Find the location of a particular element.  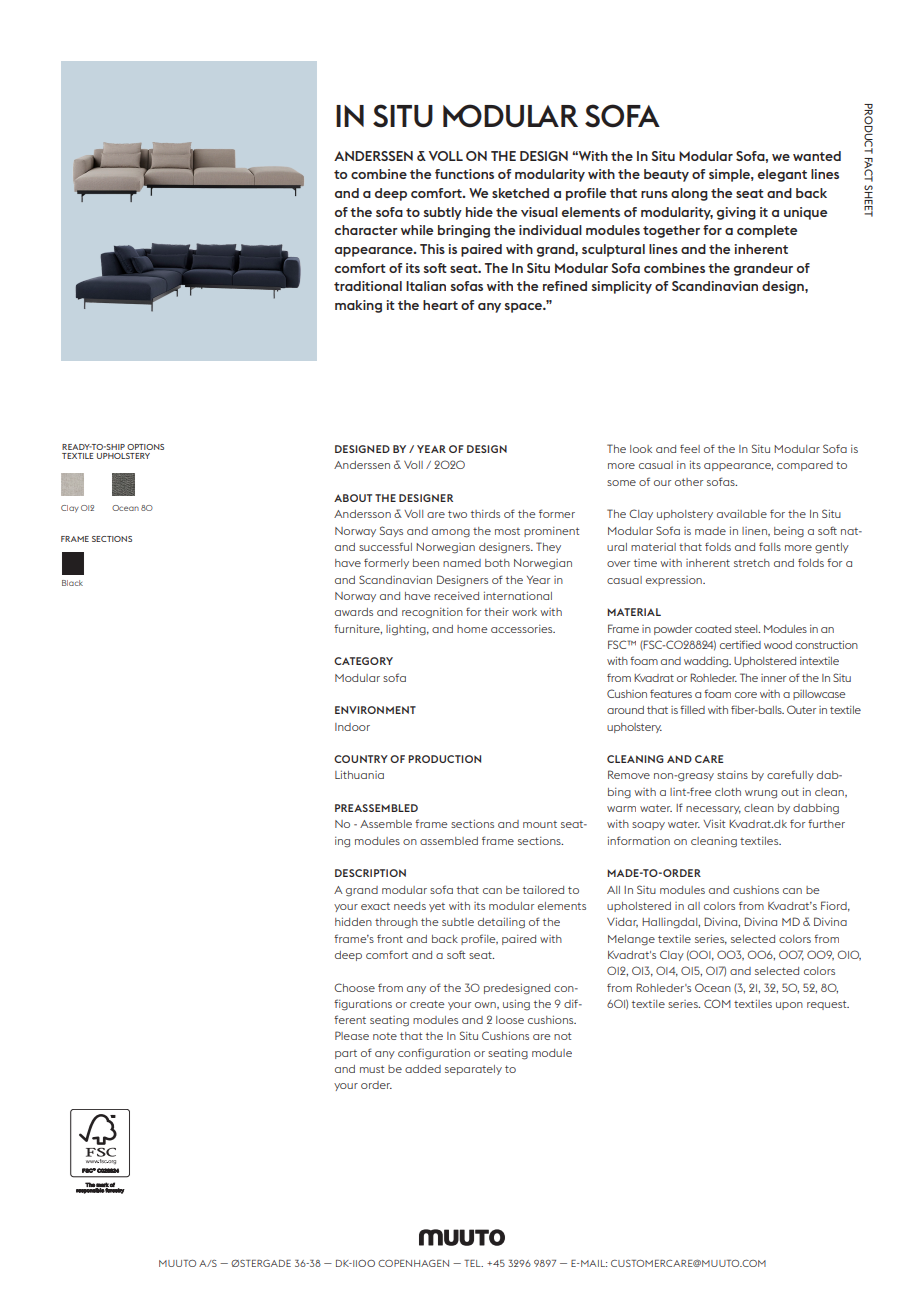

Indoor is located at coordinates (352, 727).
